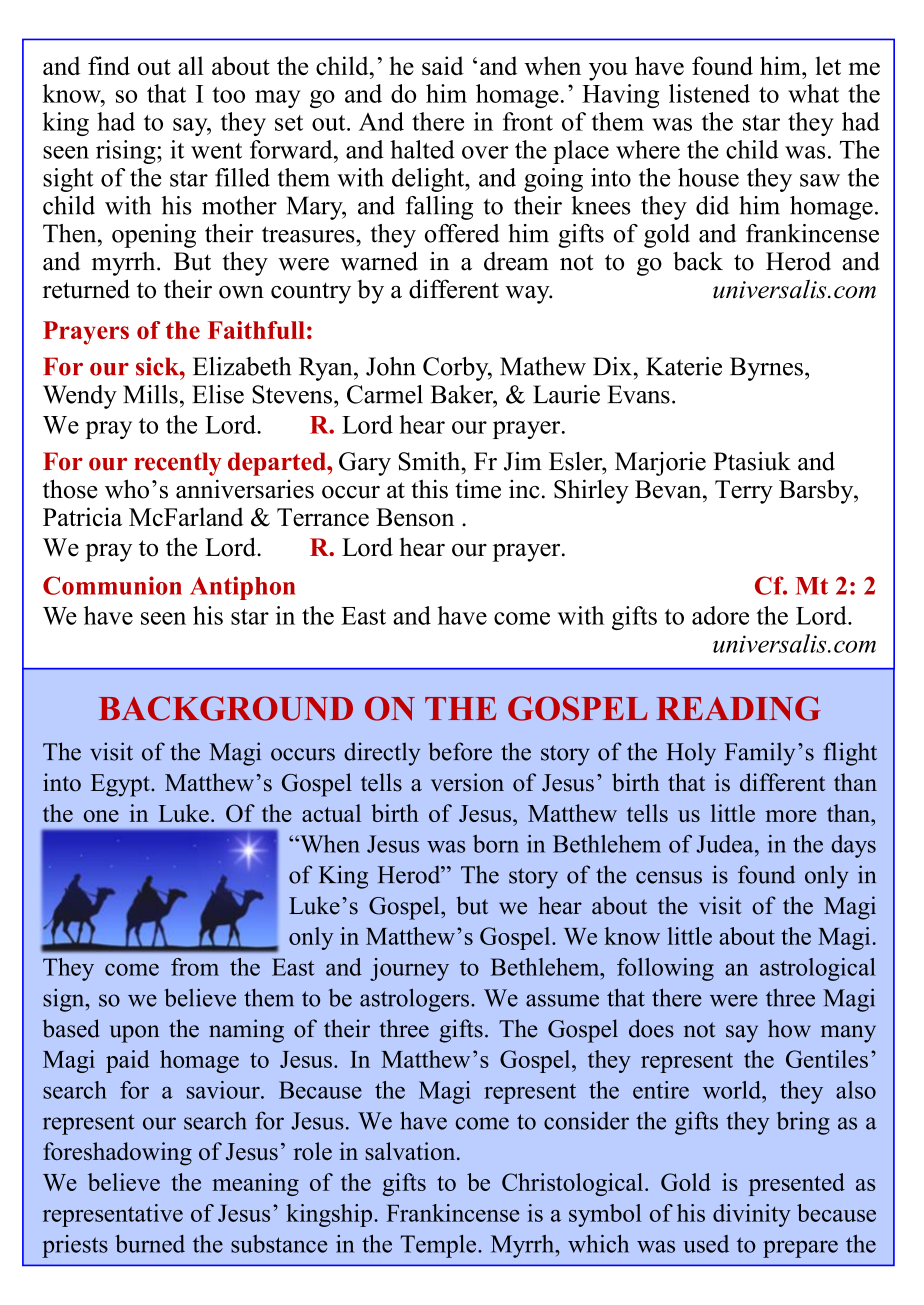 The width and height of the image is (924, 1305). What do you see at coordinates (720, 615) in the image?
I see `adore` at bounding box center [720, 615].
